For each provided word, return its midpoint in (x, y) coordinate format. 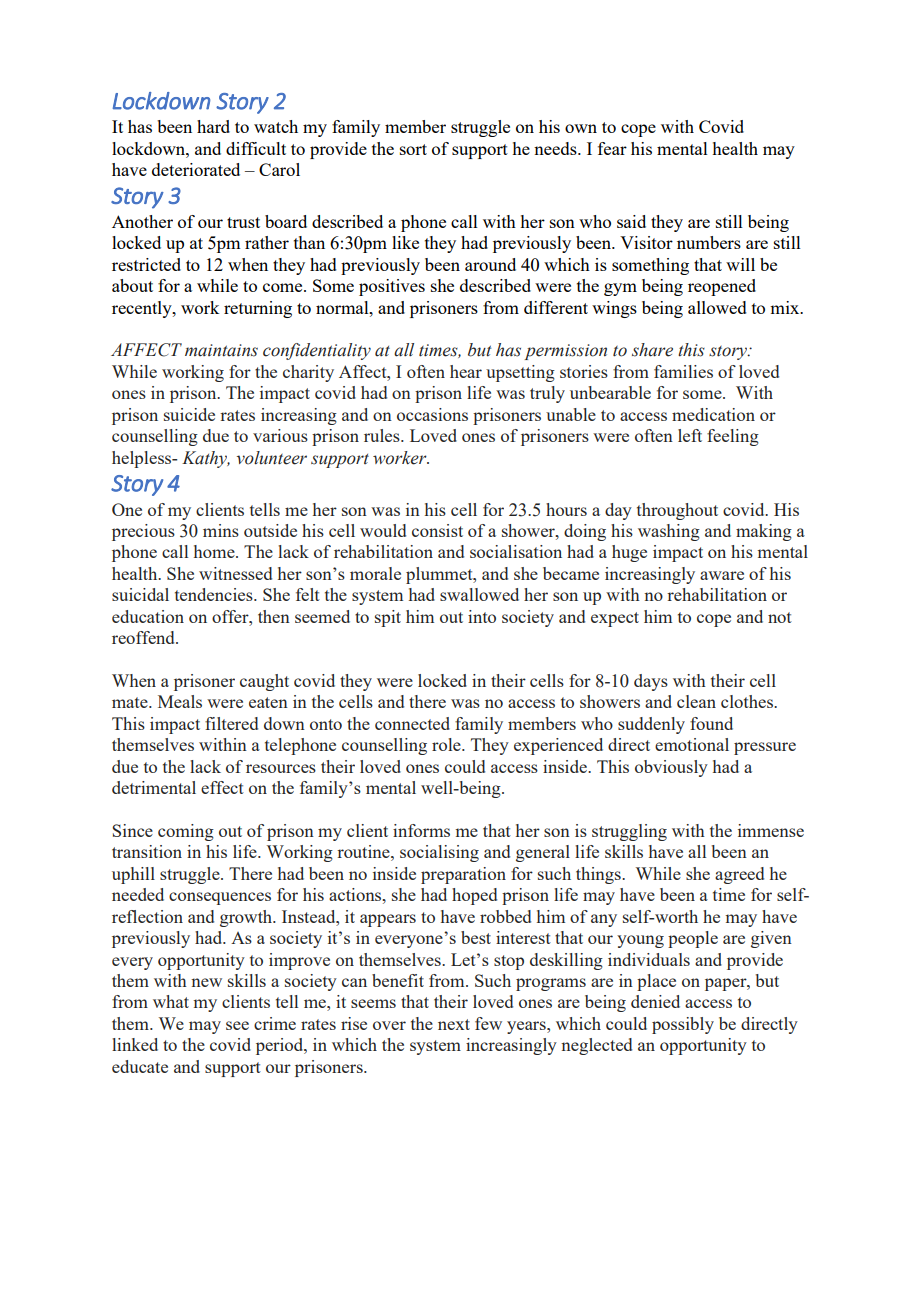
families (683, 371)
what (171, 1001)
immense (771, 830)
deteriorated (196, 169)
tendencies (215, 594)
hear (466, 371)
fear (612, 148)
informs (421, 830)
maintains (221, 350)
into (482, 616)
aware (722, 575)
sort (413, 149)
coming (186, 832)
